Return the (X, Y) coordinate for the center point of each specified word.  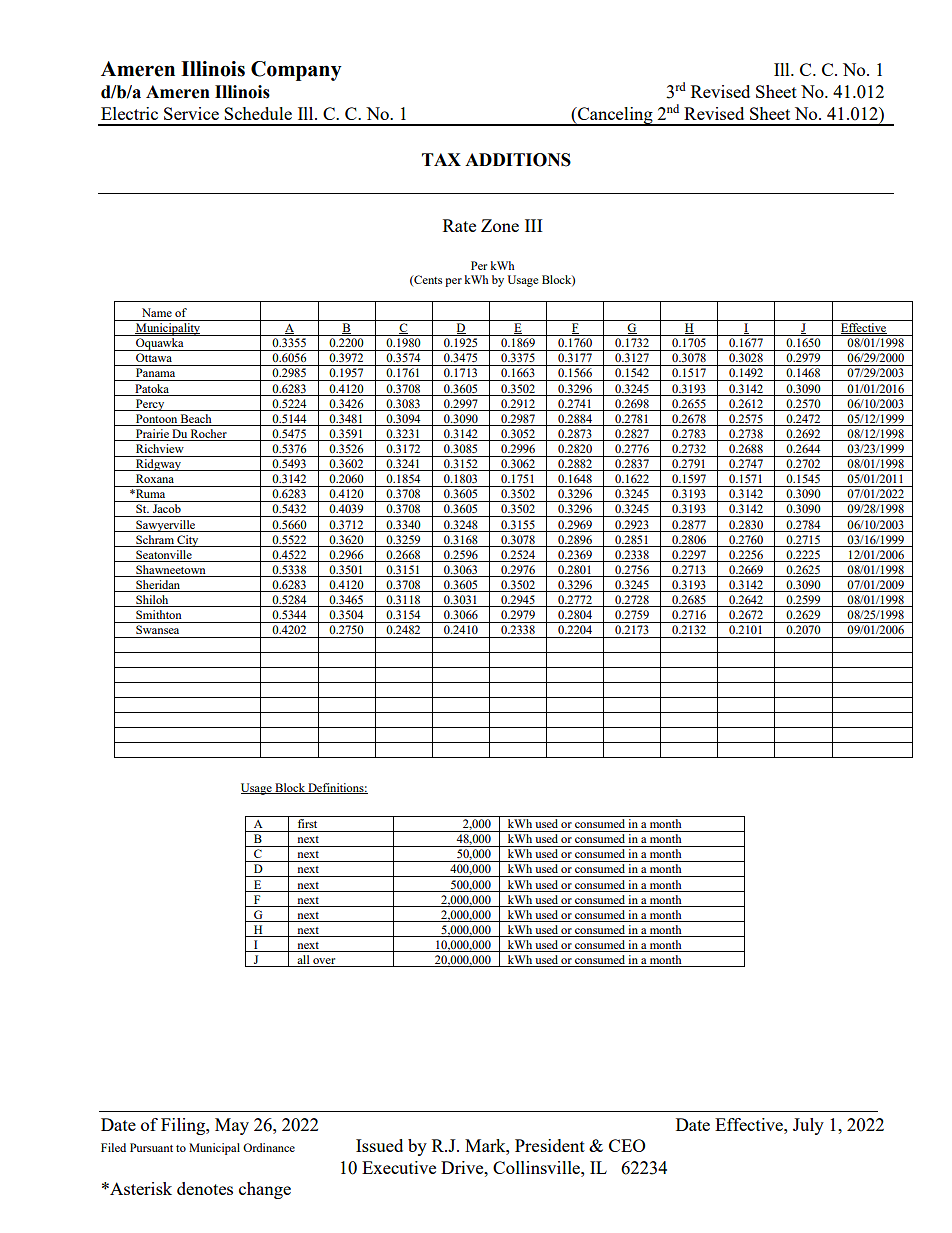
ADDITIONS (518, 160)
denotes (205, 1188)
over (324, 962)
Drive (463, 1167)
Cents (427, 280)
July (808, 1126)
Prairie (152, 435)
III (533, 225)
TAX (441, 159)
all (303, 961)
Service (191, 113)
